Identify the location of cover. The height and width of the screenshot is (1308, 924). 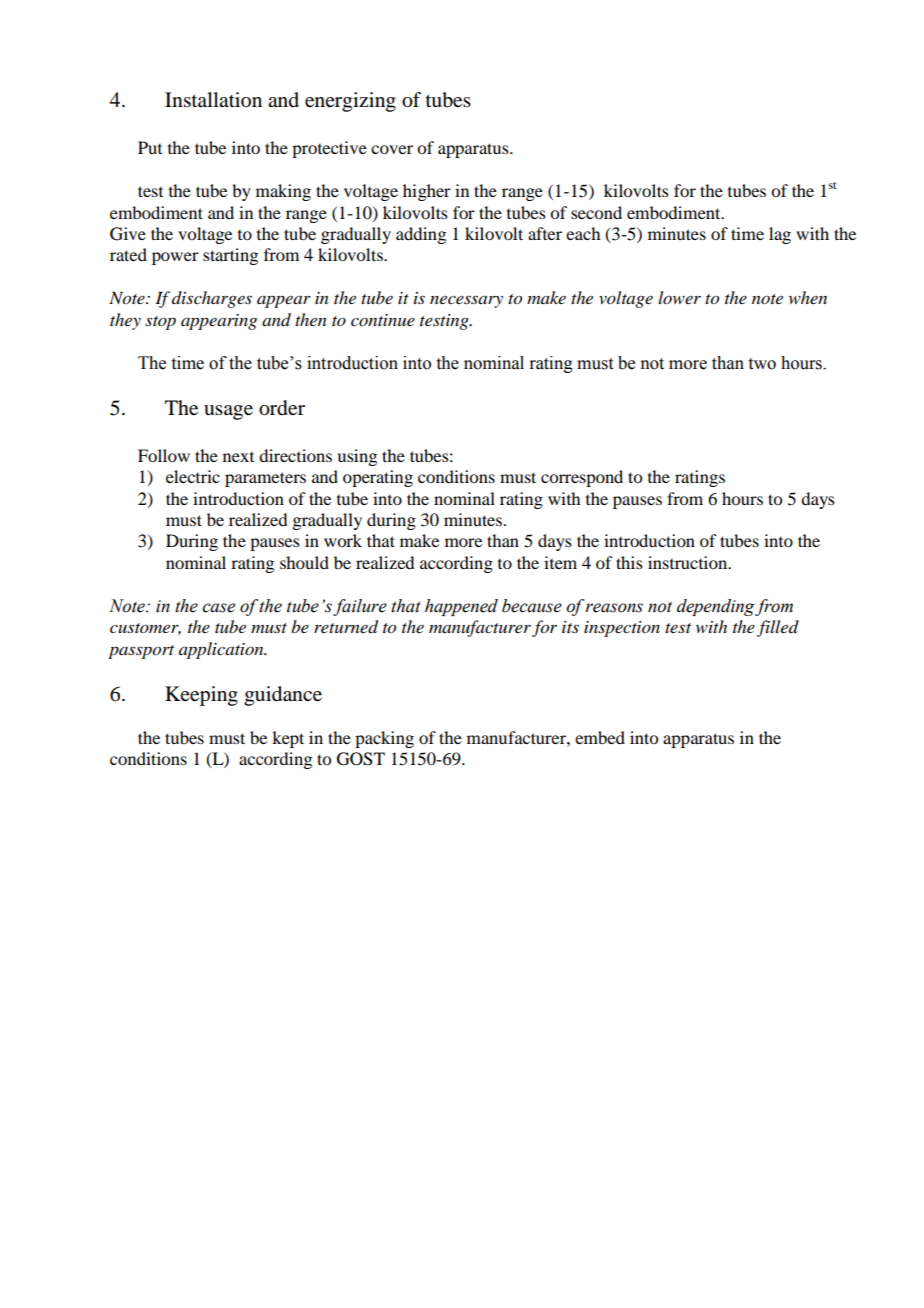
(392, 149).
